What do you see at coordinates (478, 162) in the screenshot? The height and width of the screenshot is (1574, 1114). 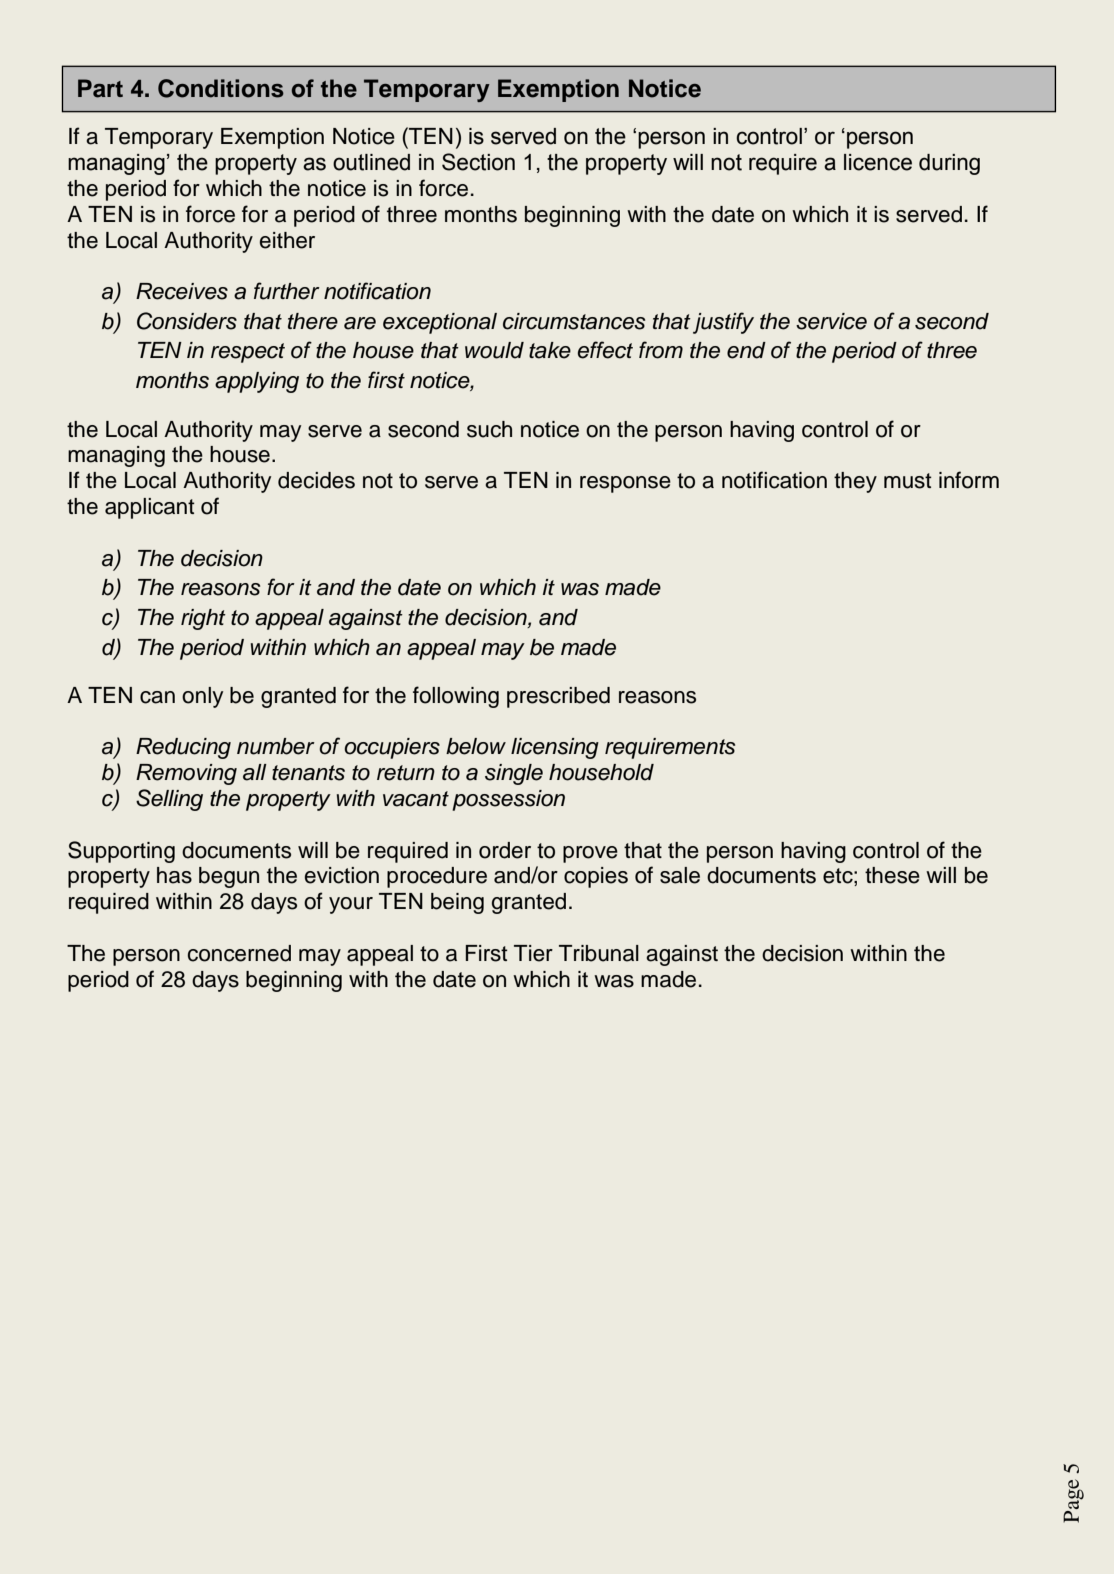 I see `Section` at bounding box center [478, 162].
